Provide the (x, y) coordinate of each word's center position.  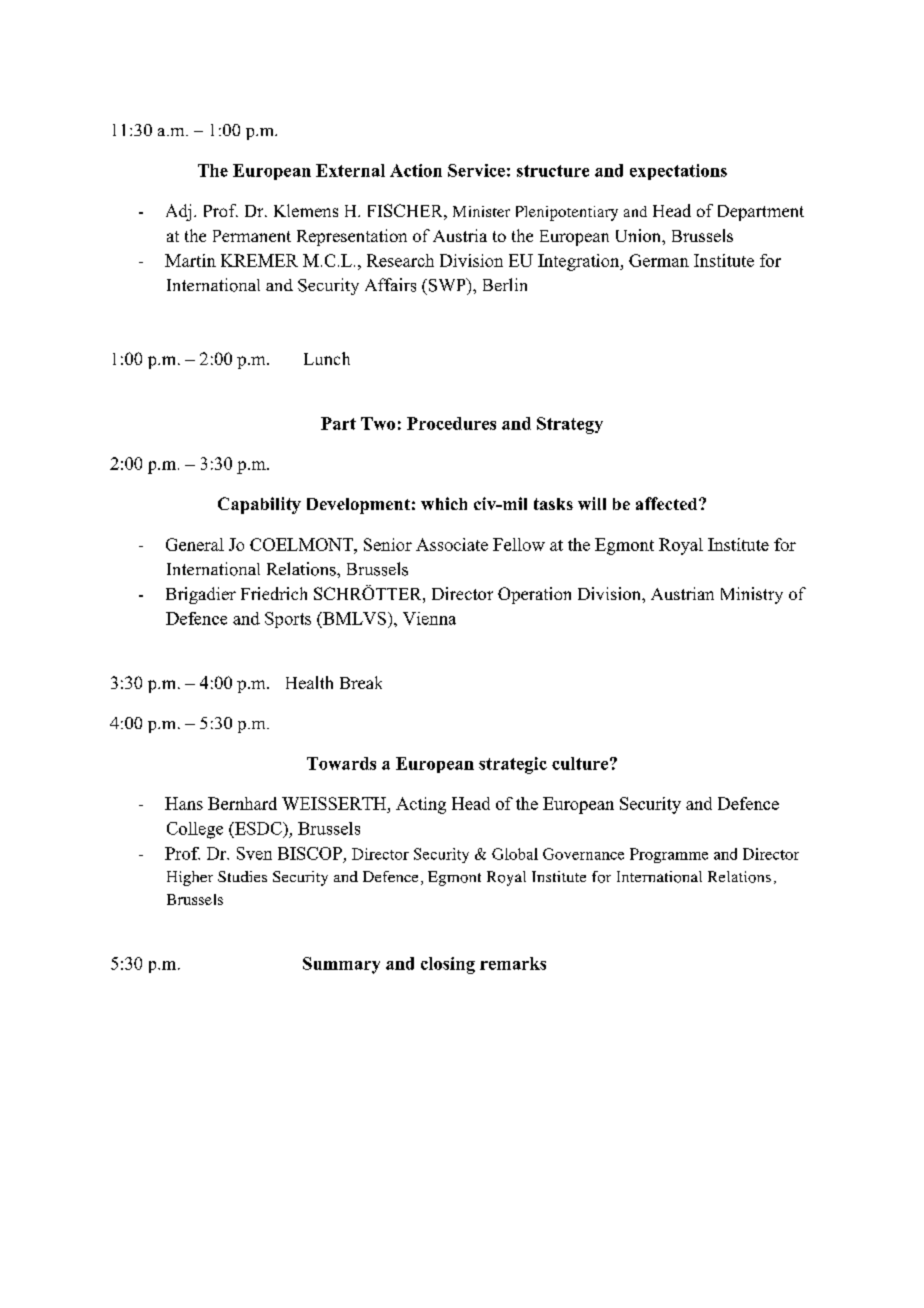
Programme (669, 855)
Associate (452, 544)
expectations (678, 172)
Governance (583, 854)
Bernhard (242, 803)
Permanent (252, 236)
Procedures (451, 423)
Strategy (570, 425)
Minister (481, 211)
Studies (242, 876)
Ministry (752, 595)
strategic (513, 765)
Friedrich (274, 593)
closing (448, 965)
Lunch (327, 358)
